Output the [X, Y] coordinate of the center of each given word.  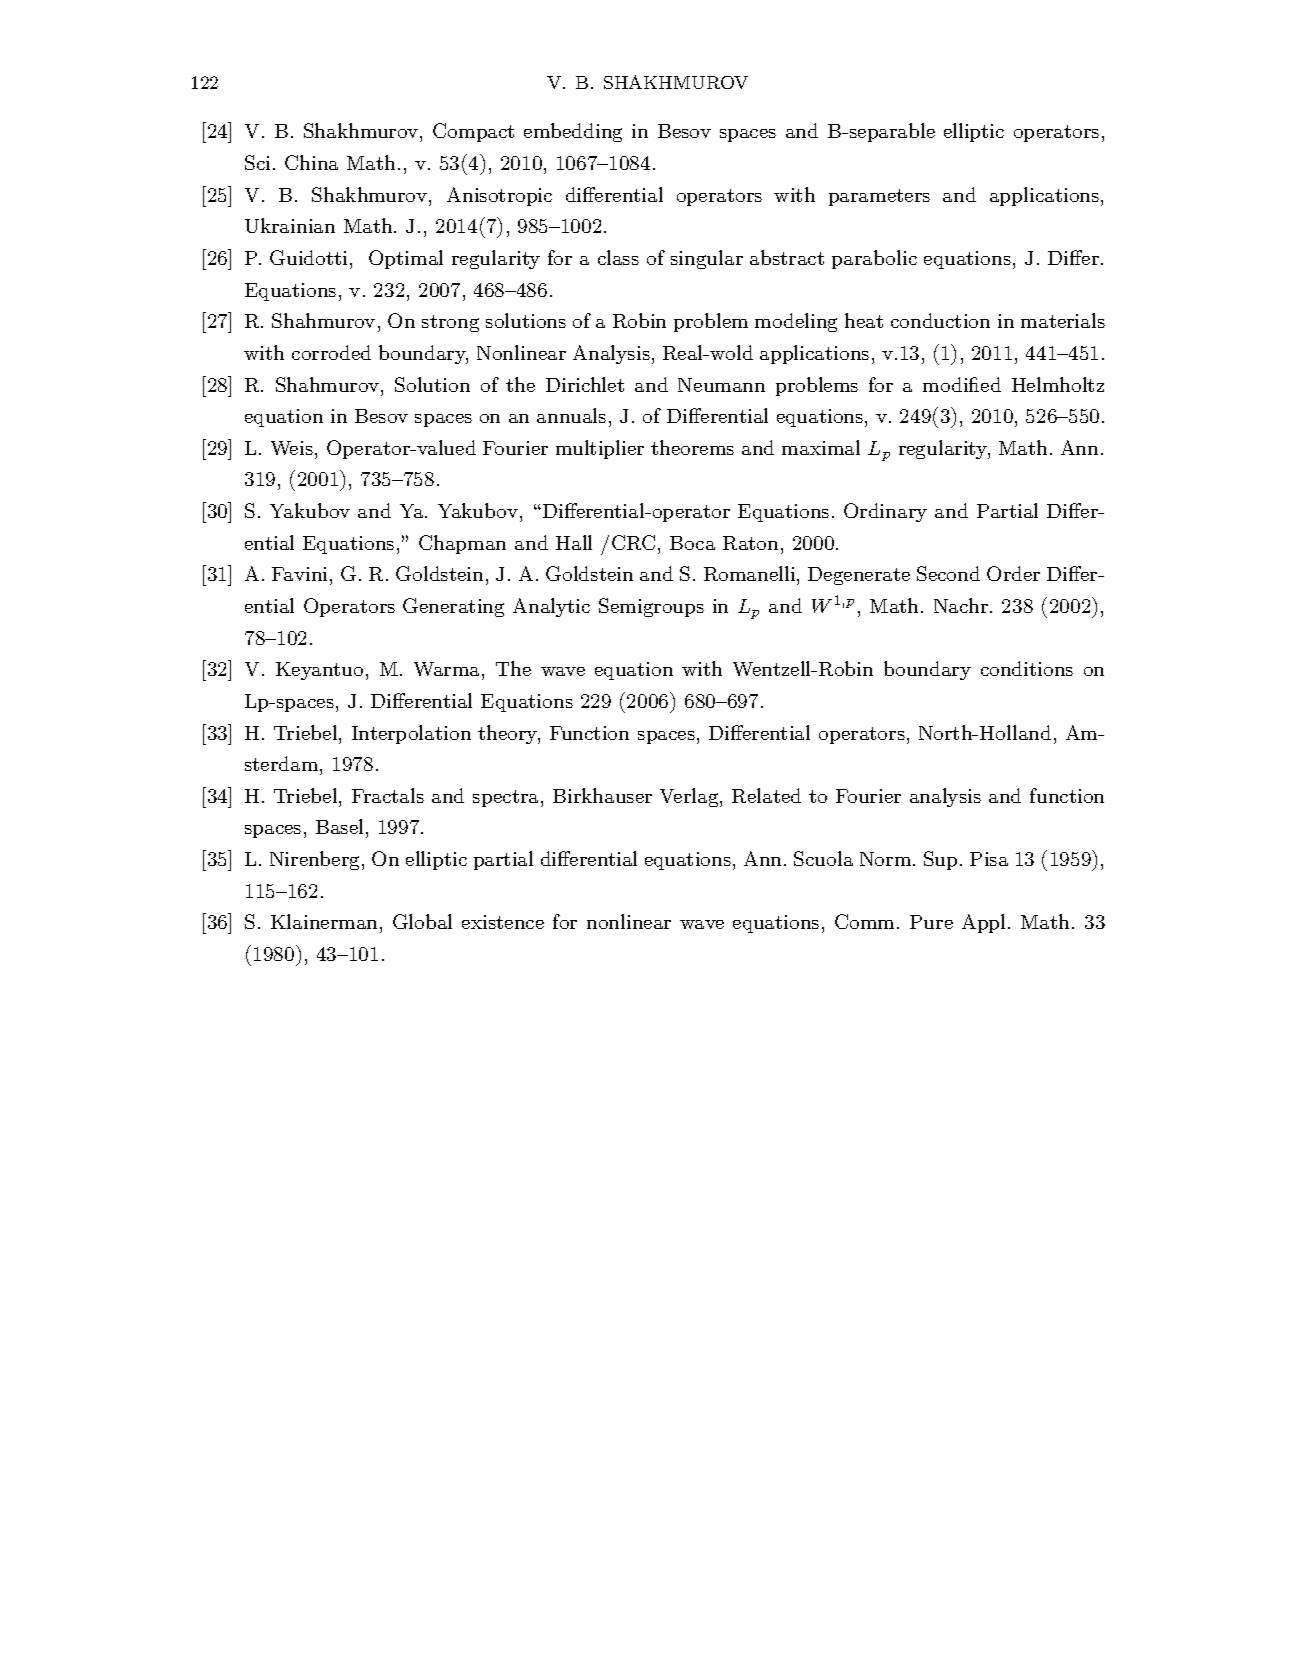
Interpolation [411, 734]
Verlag [690, 797]
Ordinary [885, 512]
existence [503, 922]
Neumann [721, 385]
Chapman [462, 544]
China [311, 162]
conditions [1027, 668]
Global [422, 921]
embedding [573, 132]
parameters [879, 197]
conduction [940, 320]
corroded [331, 352]
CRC [633, 542]
